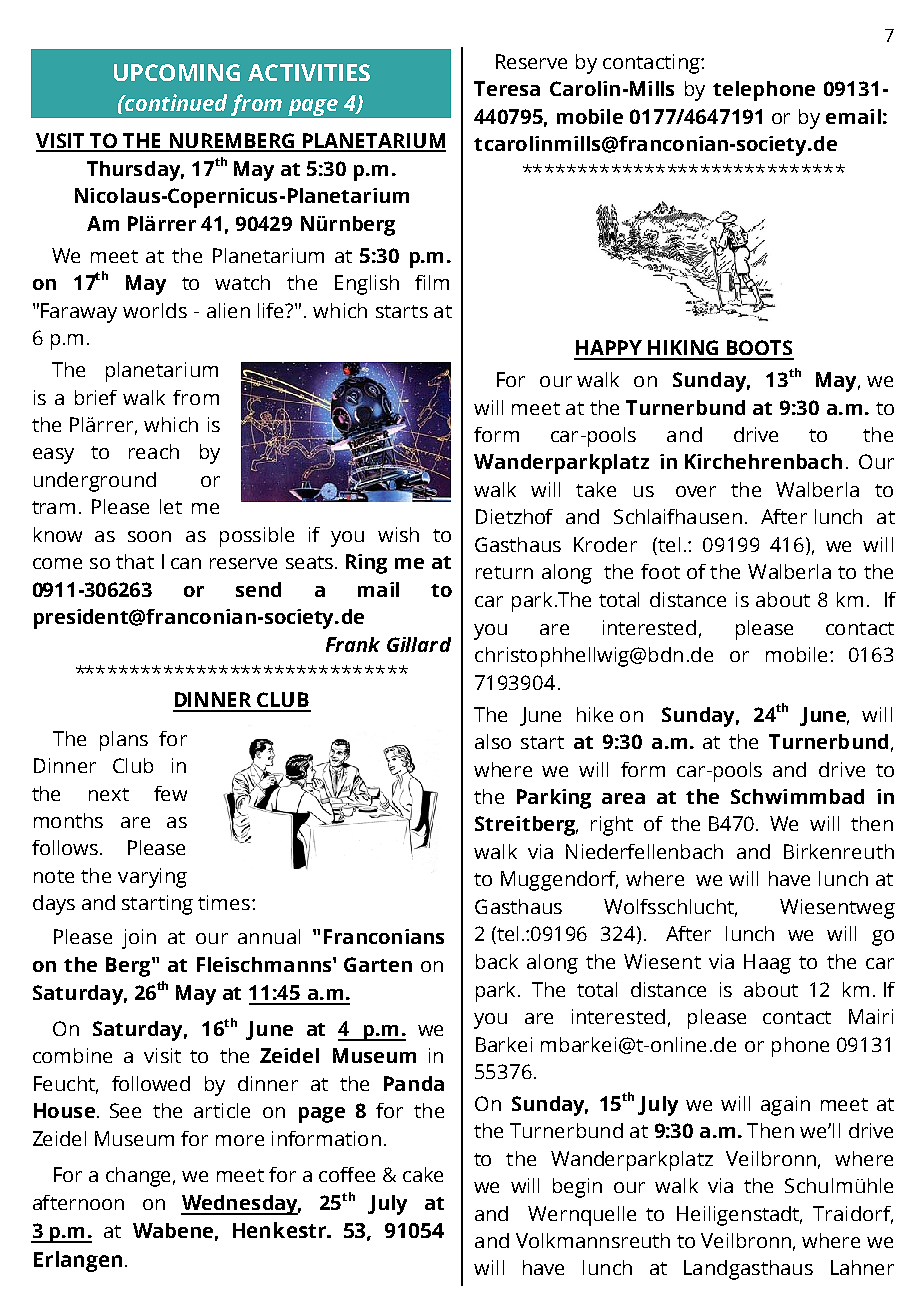 Image resolution: width=924 pixels, height=1308 pixels. Describe the element at coordinates (154, 451) in the screenshot. I see `reach` at that location.
